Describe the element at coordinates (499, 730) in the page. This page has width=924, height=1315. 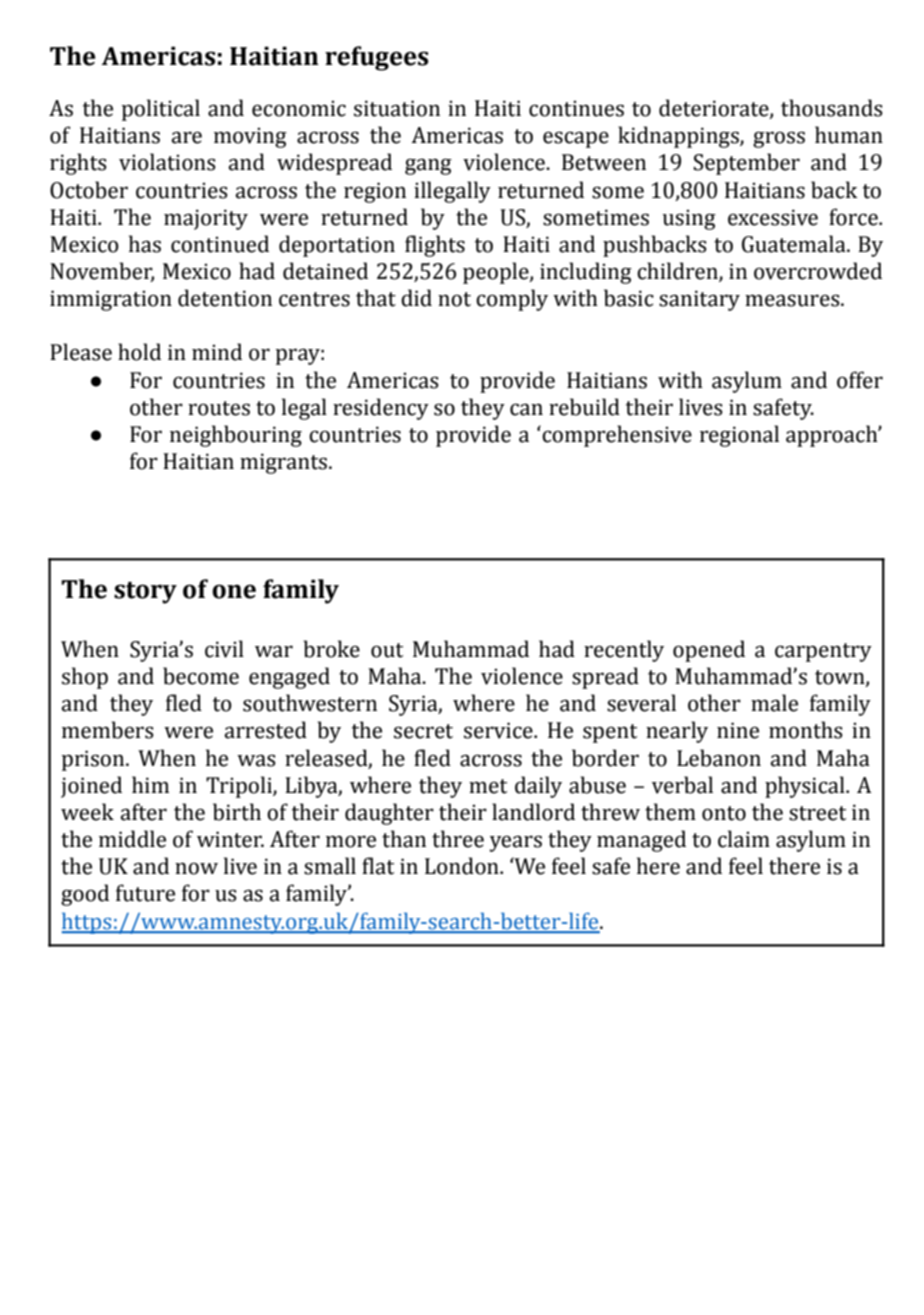
I see `service` at that location.
